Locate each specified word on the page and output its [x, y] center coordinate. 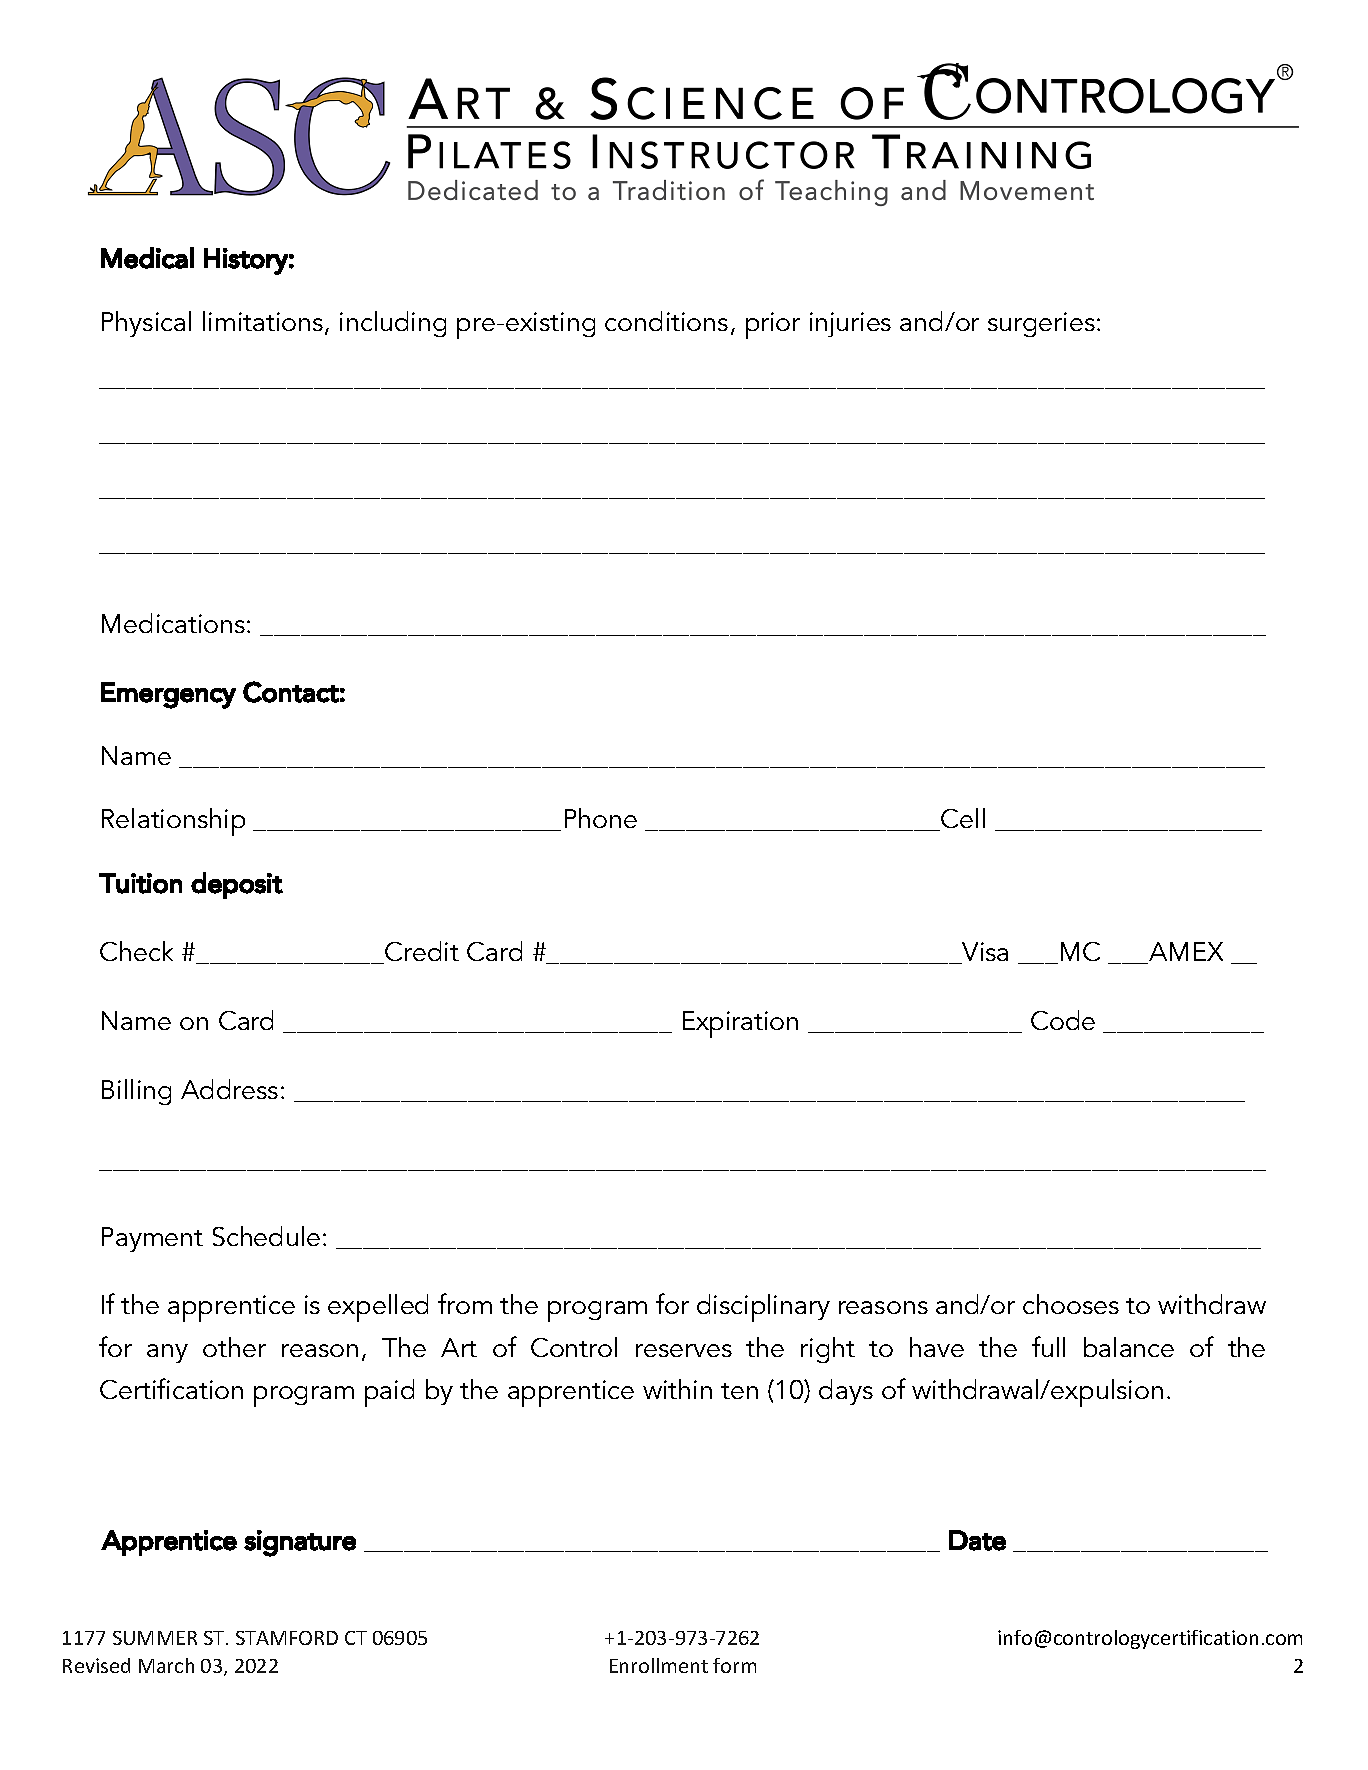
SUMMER [155, 1638]
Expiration [740, 1024]
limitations [264, 322]
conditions [666, 321]
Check [136, 951]
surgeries [1041, 324]
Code [1063, 1020]
